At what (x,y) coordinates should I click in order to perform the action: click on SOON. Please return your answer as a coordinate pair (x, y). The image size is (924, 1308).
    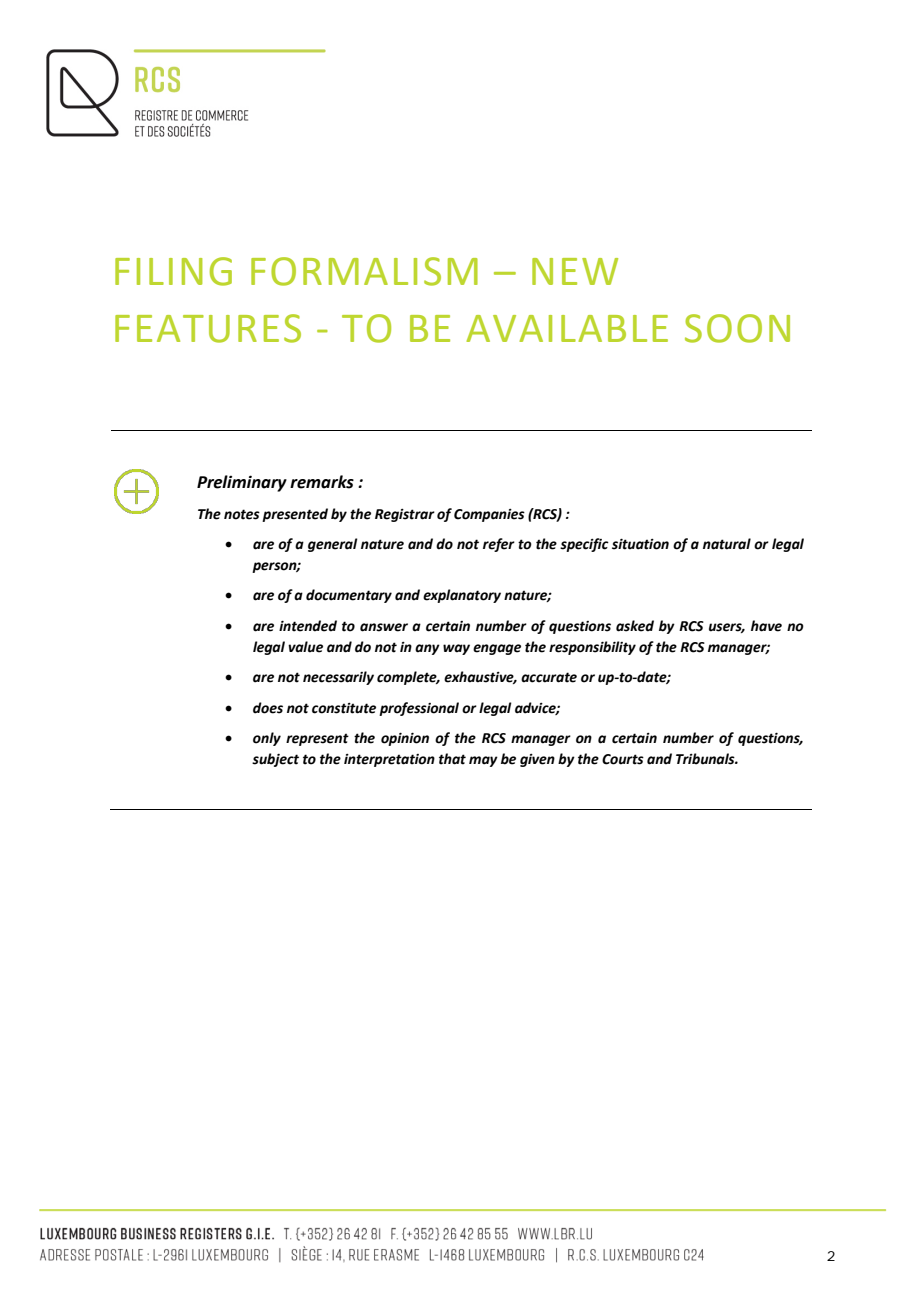
    Looking at the image, I should click on (737, 328).
